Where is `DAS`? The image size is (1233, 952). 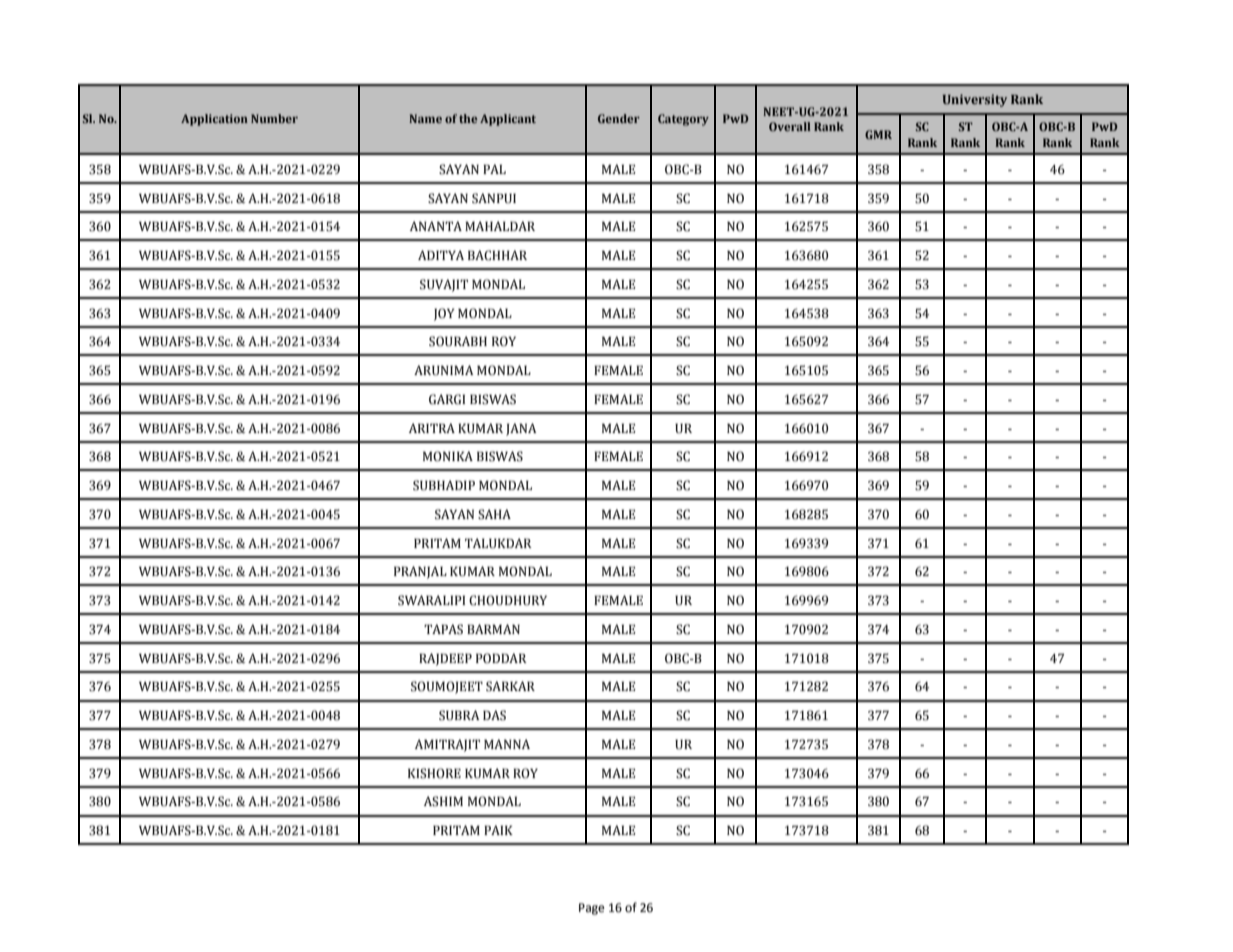
DAS is located at coordinates (494, 715).
